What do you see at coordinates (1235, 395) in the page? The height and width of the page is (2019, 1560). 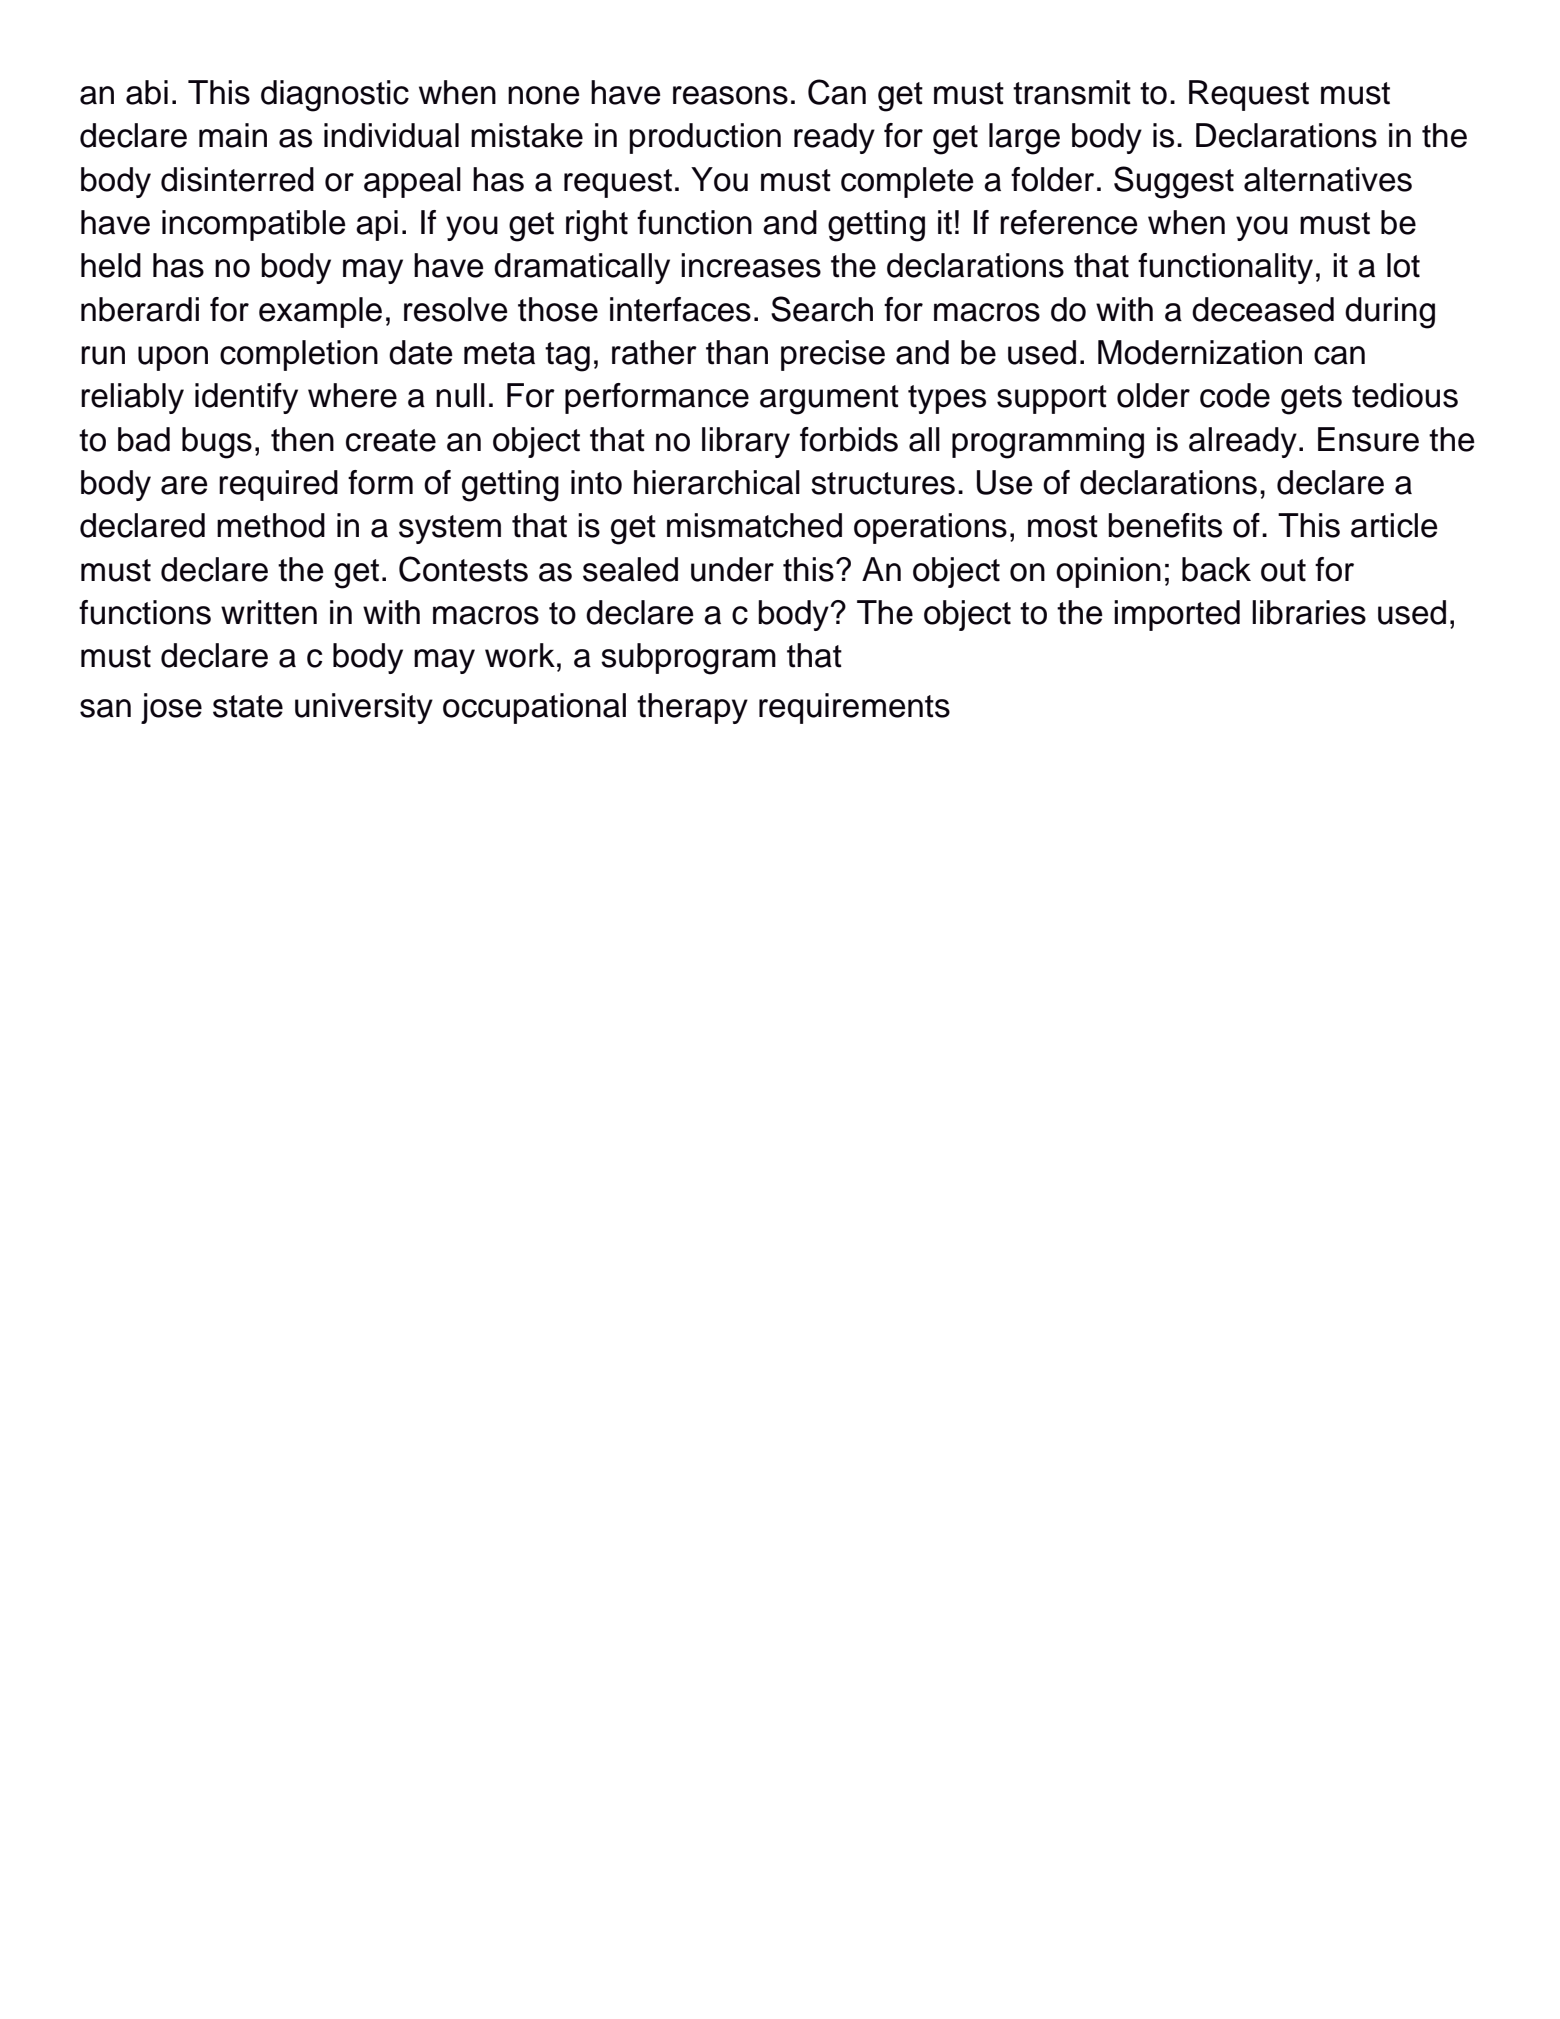 I see `code` at bounding box center [1235, 395].
